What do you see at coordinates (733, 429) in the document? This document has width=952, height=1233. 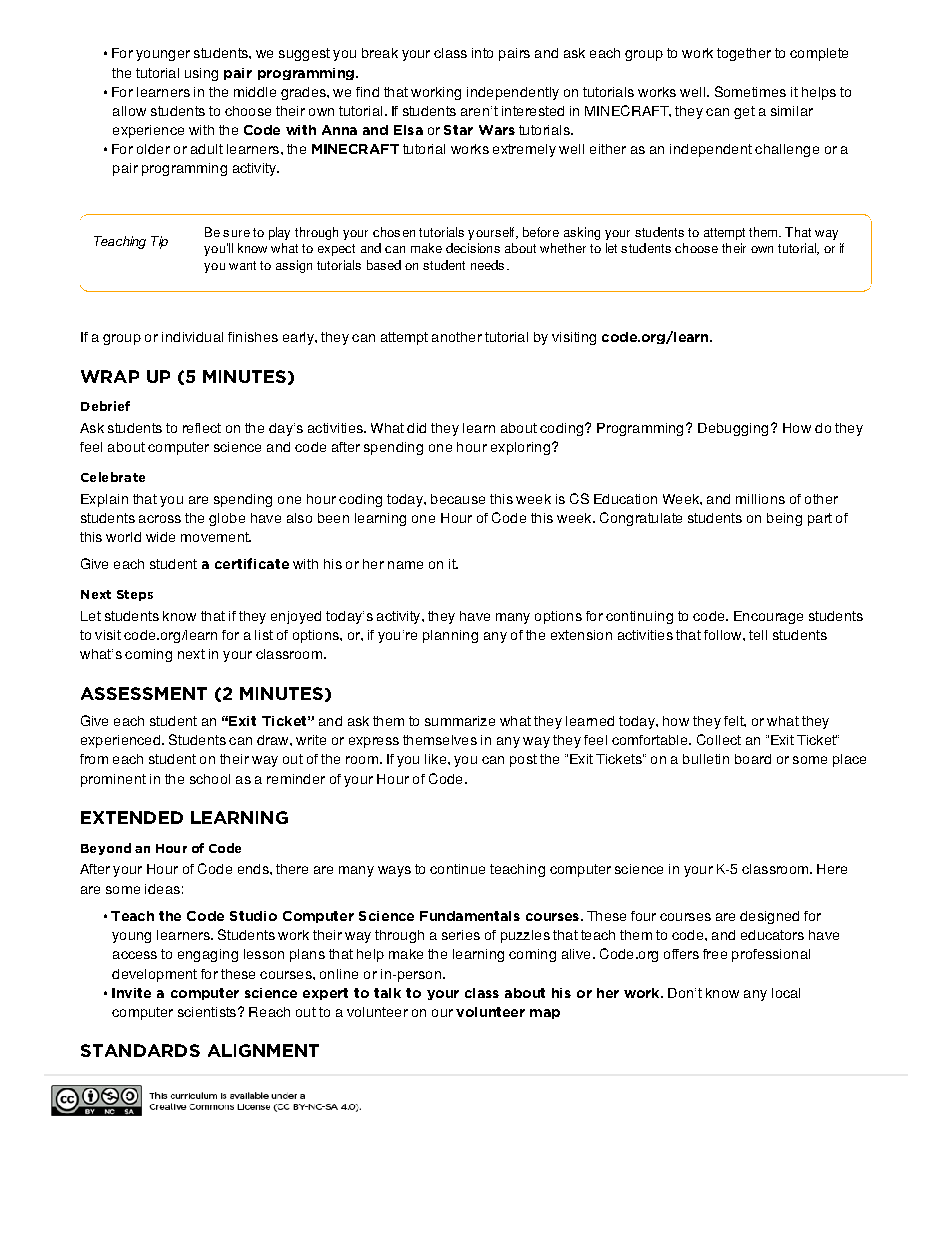 I see `Debugging` at bounding box center [733, 429].
